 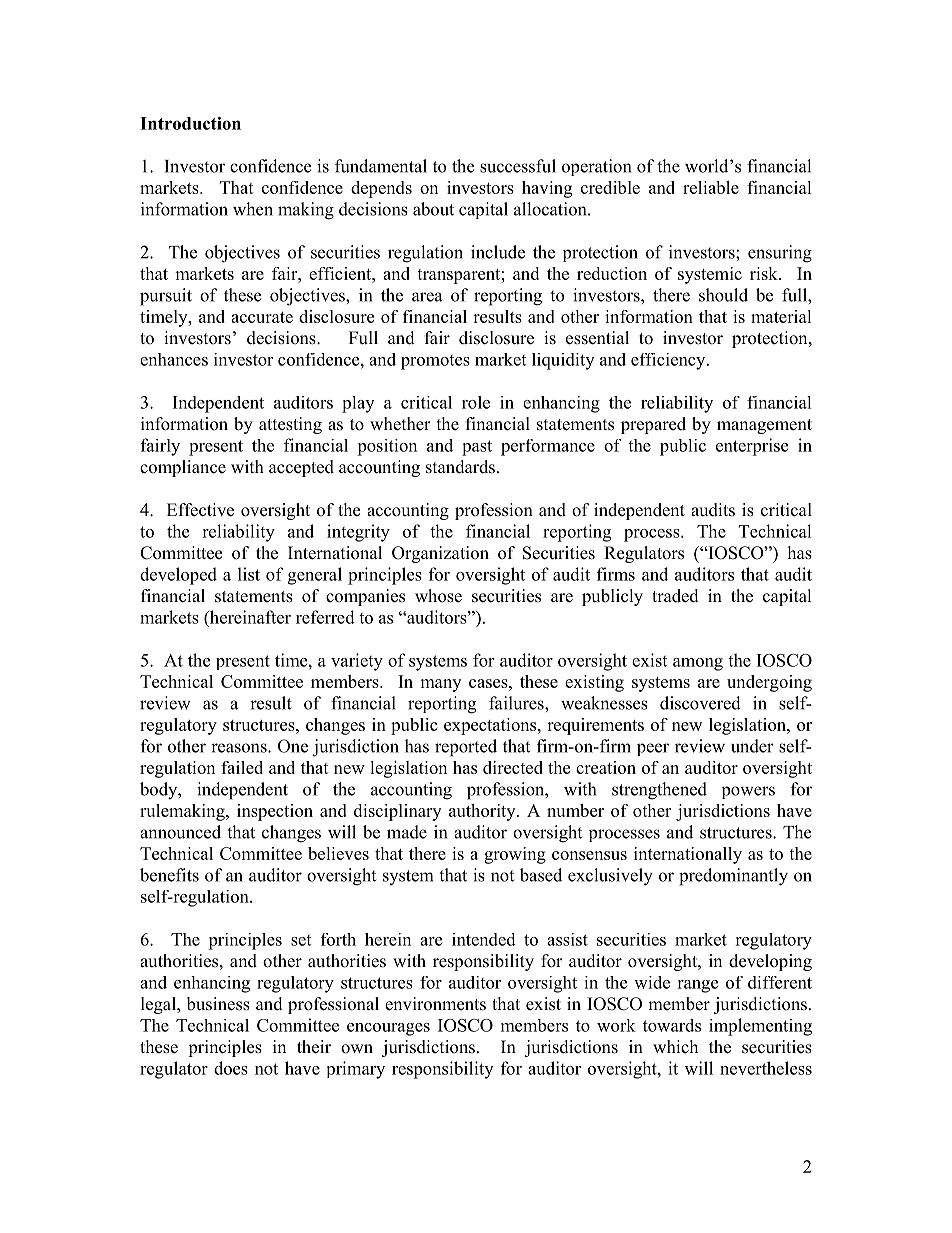 I want to click on successful, so click(x=518, y=166).
